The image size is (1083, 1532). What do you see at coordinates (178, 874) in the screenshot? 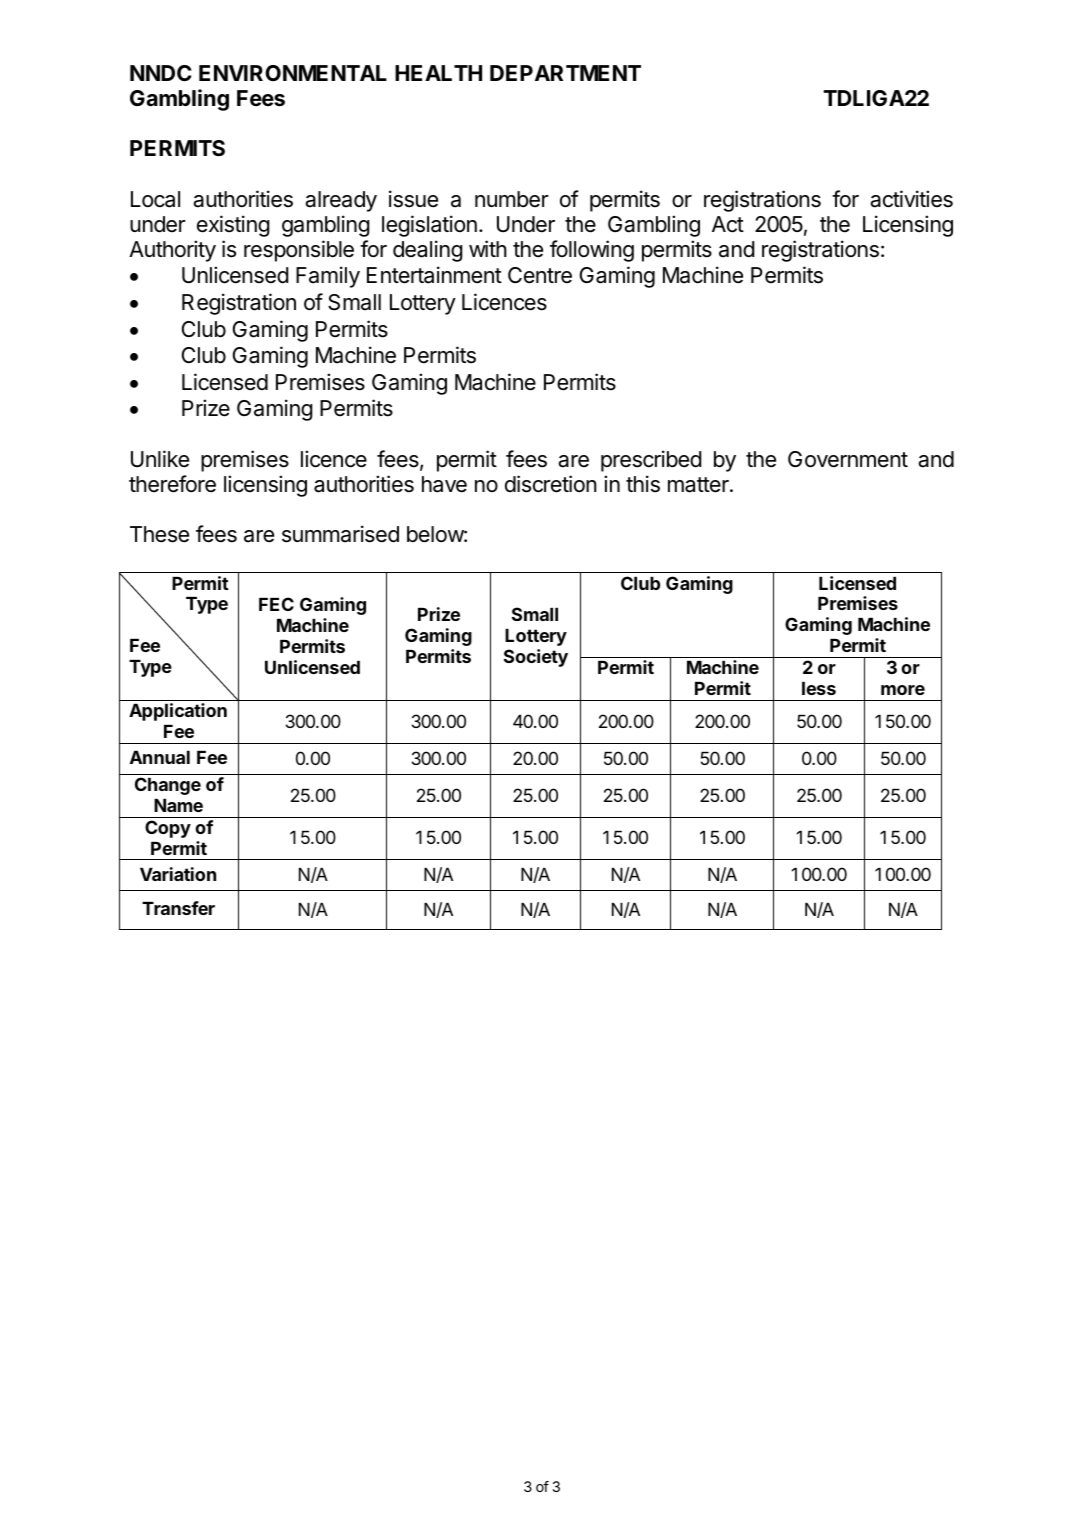
I see `Variation` at bounding box center [178, 874].
